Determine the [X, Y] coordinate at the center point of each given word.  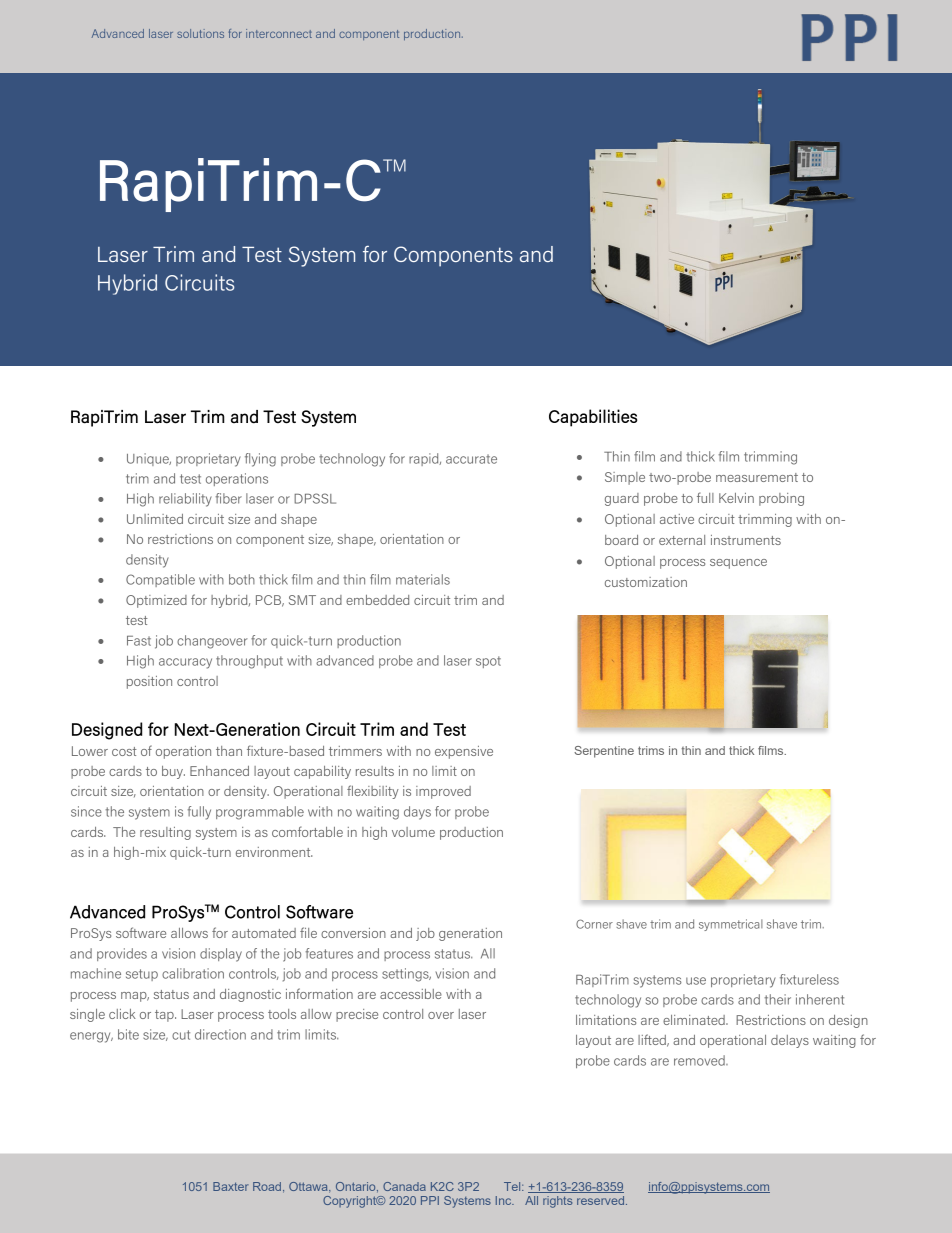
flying [260, 460]
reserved [602, 1200]
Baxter [231, 1186]
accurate [471, 459]
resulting [165, 833]
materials [423, 579]
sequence [738, 564]
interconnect [279, 33]
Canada [404, 1186]
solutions [200, 33]
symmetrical [731, 925]
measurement [757, 477]
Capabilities [593, 418]
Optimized [156, 601]
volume [413, 832]
